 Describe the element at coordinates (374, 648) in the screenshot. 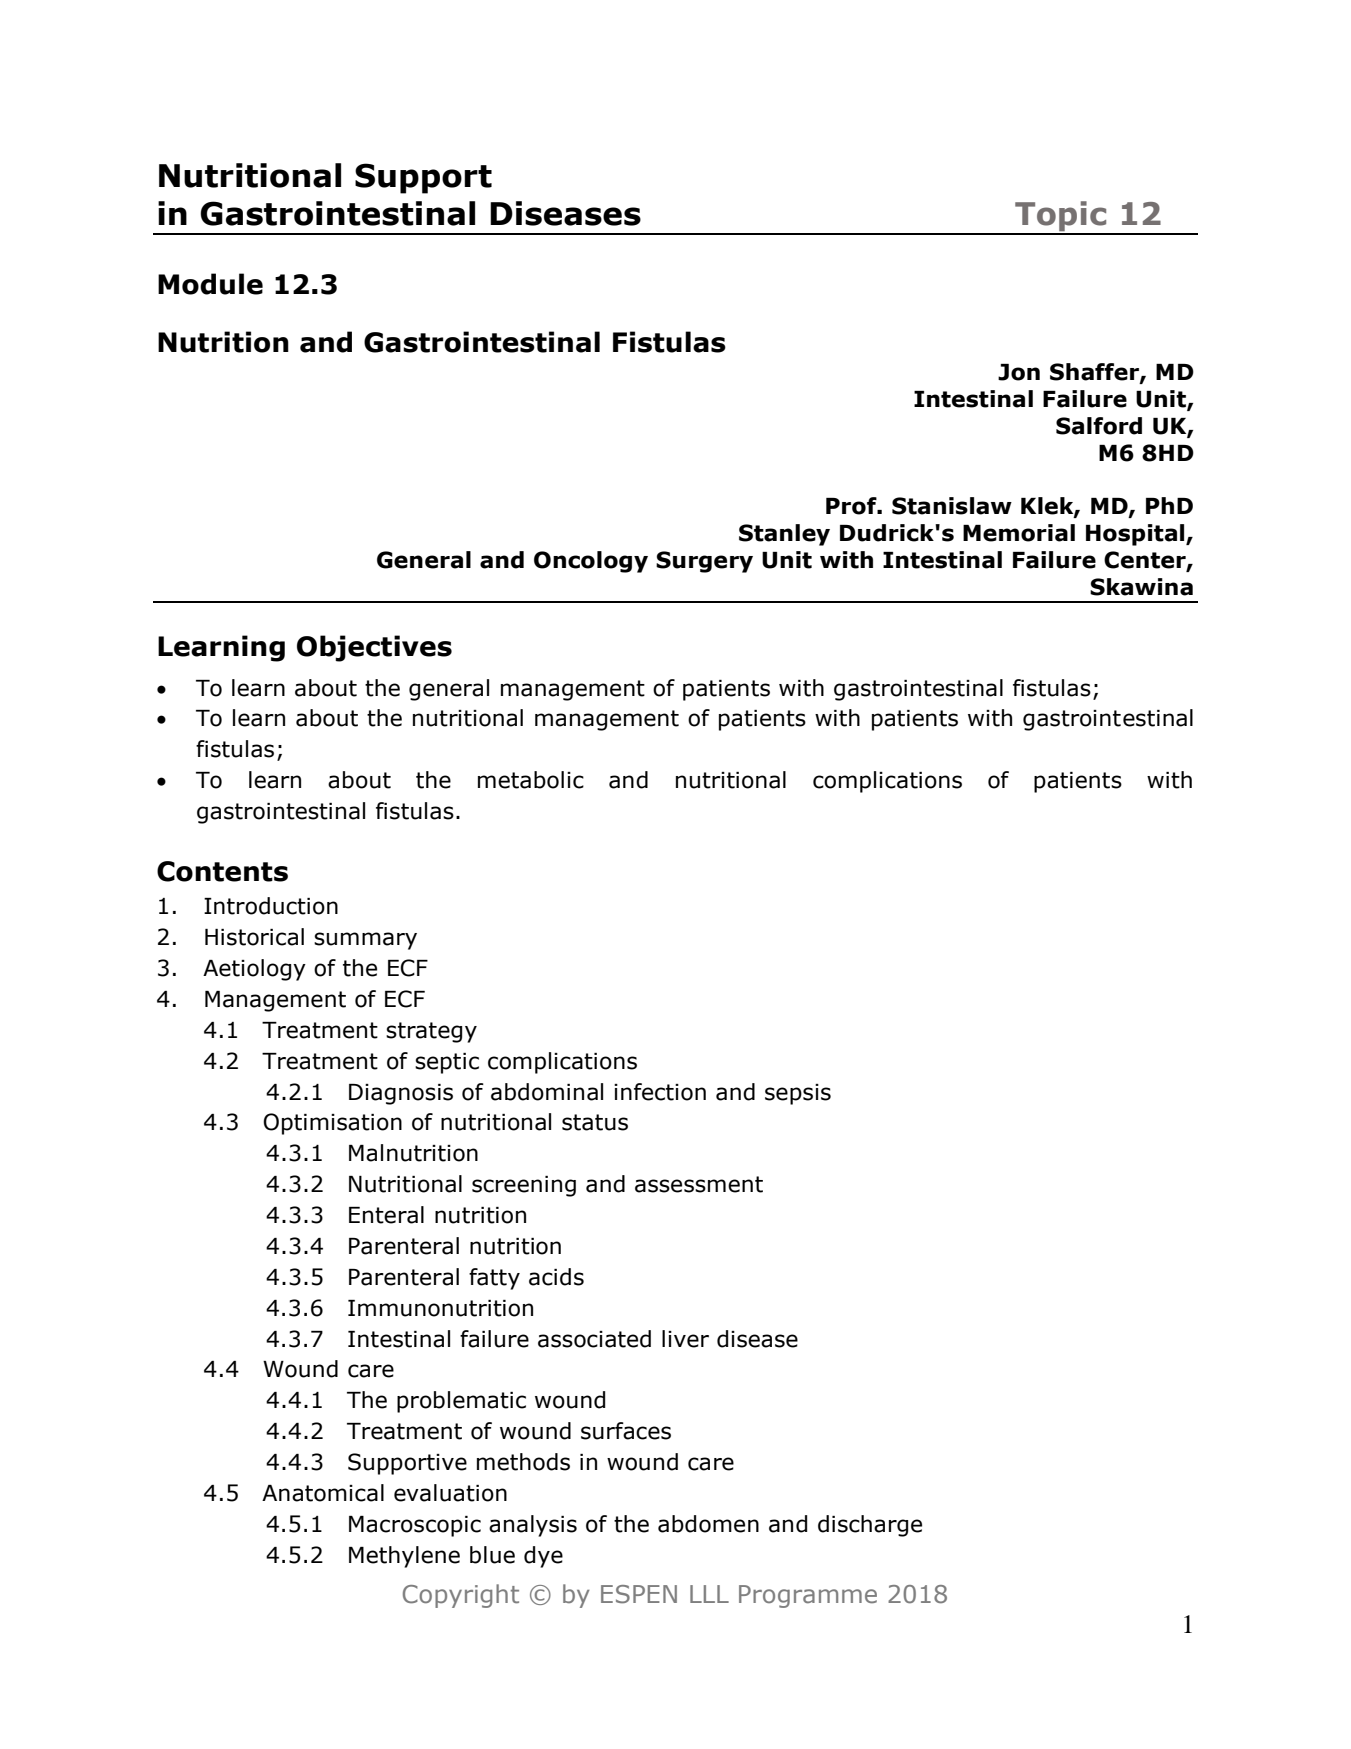

I see `Objectives` at that location.
